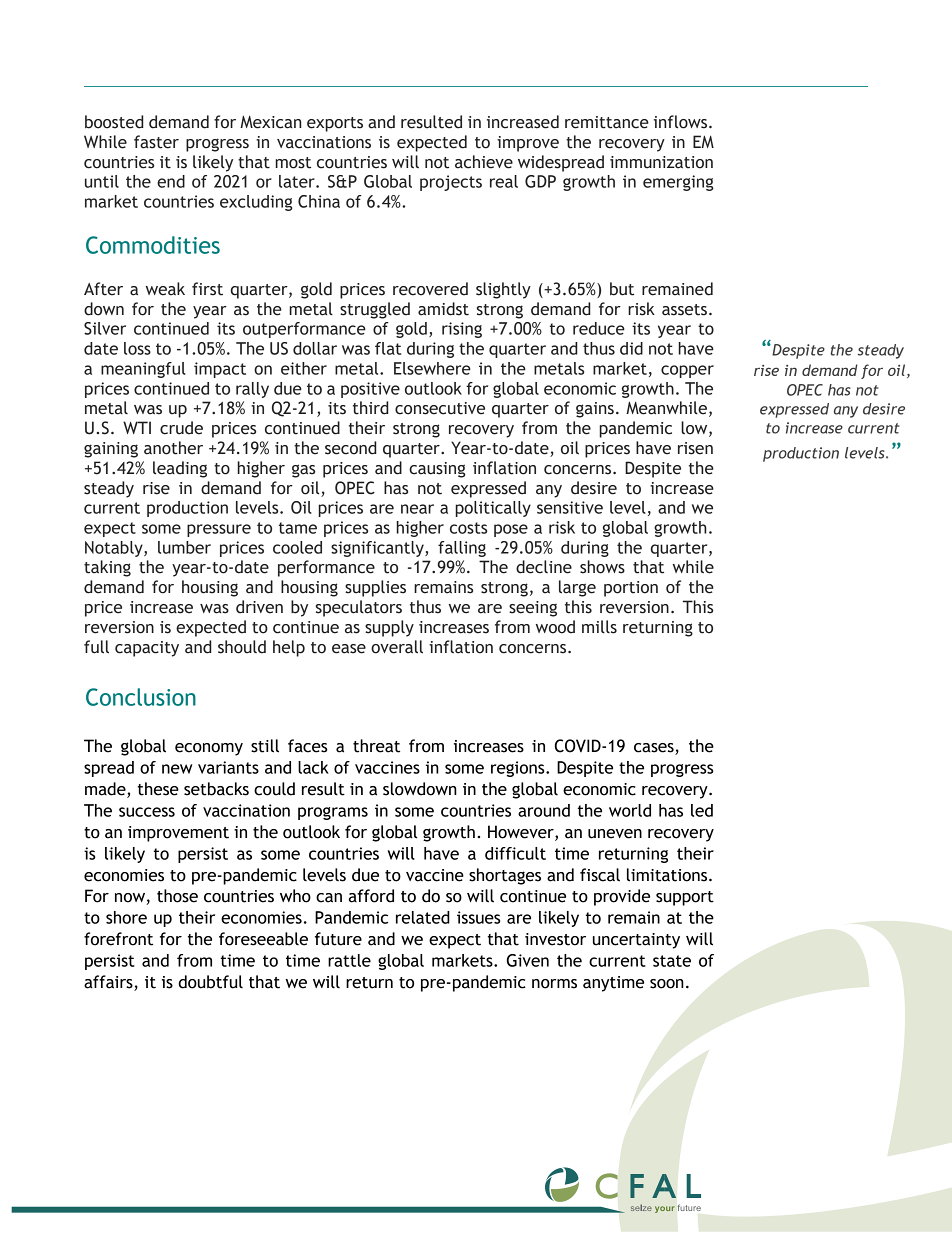 This image has width=952, height=1233. Describe the element at coordinates (184, 547) in the image. I see `lumber` at that location.
